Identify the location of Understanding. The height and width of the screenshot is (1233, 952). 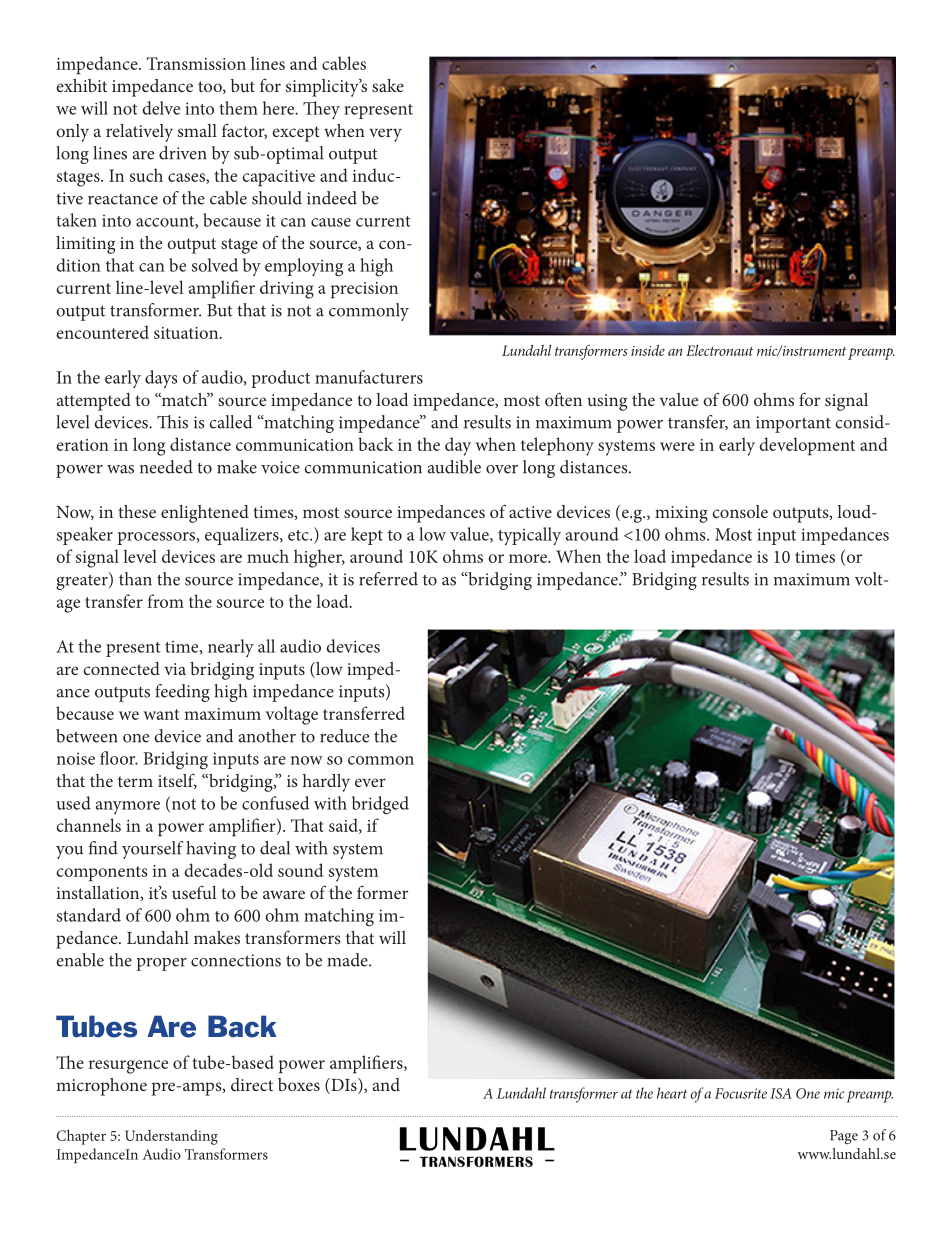
(171, 1137).
